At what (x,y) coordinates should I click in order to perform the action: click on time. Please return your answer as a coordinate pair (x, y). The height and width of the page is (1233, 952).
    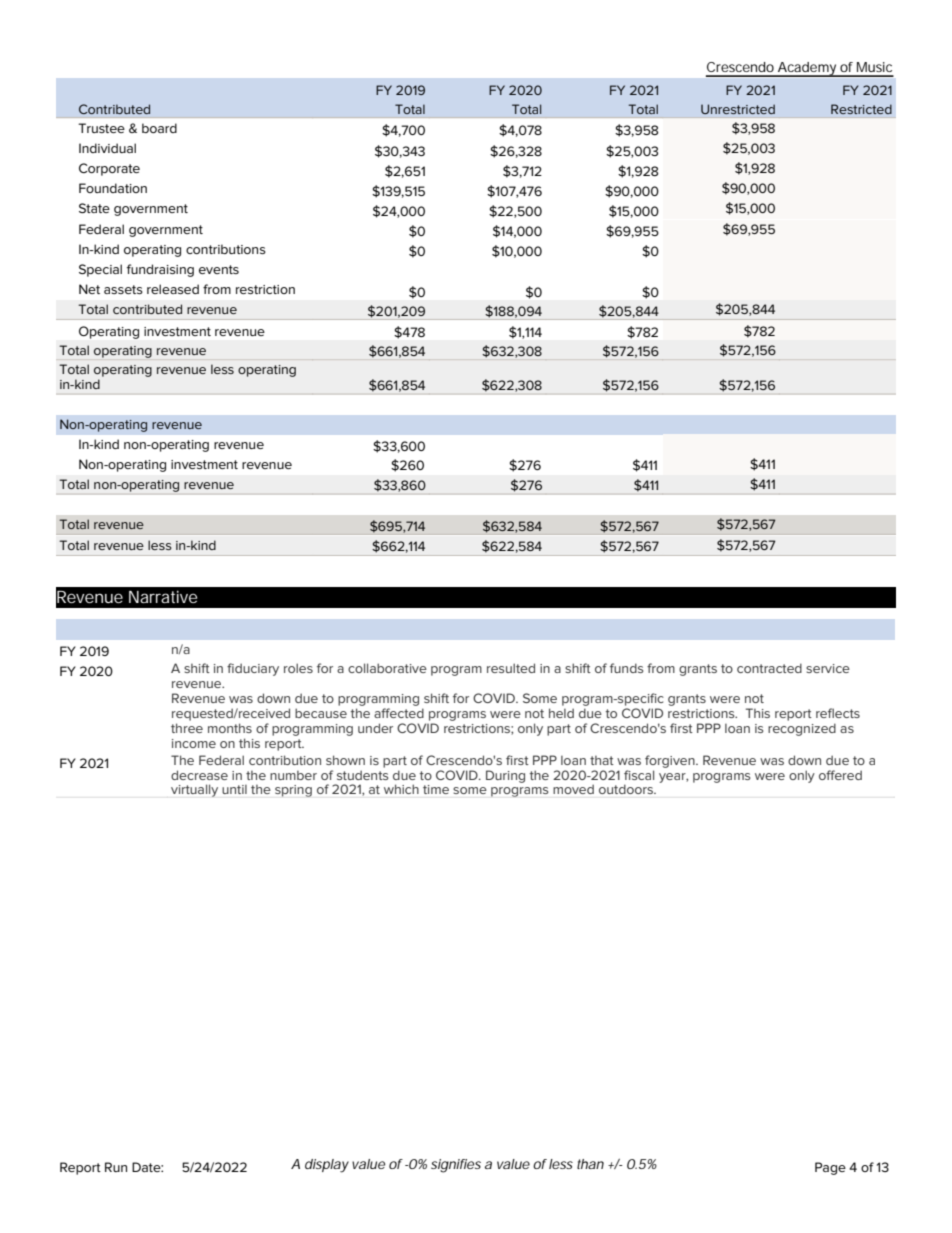
    Looking at the image, I should click on (436, 789).
